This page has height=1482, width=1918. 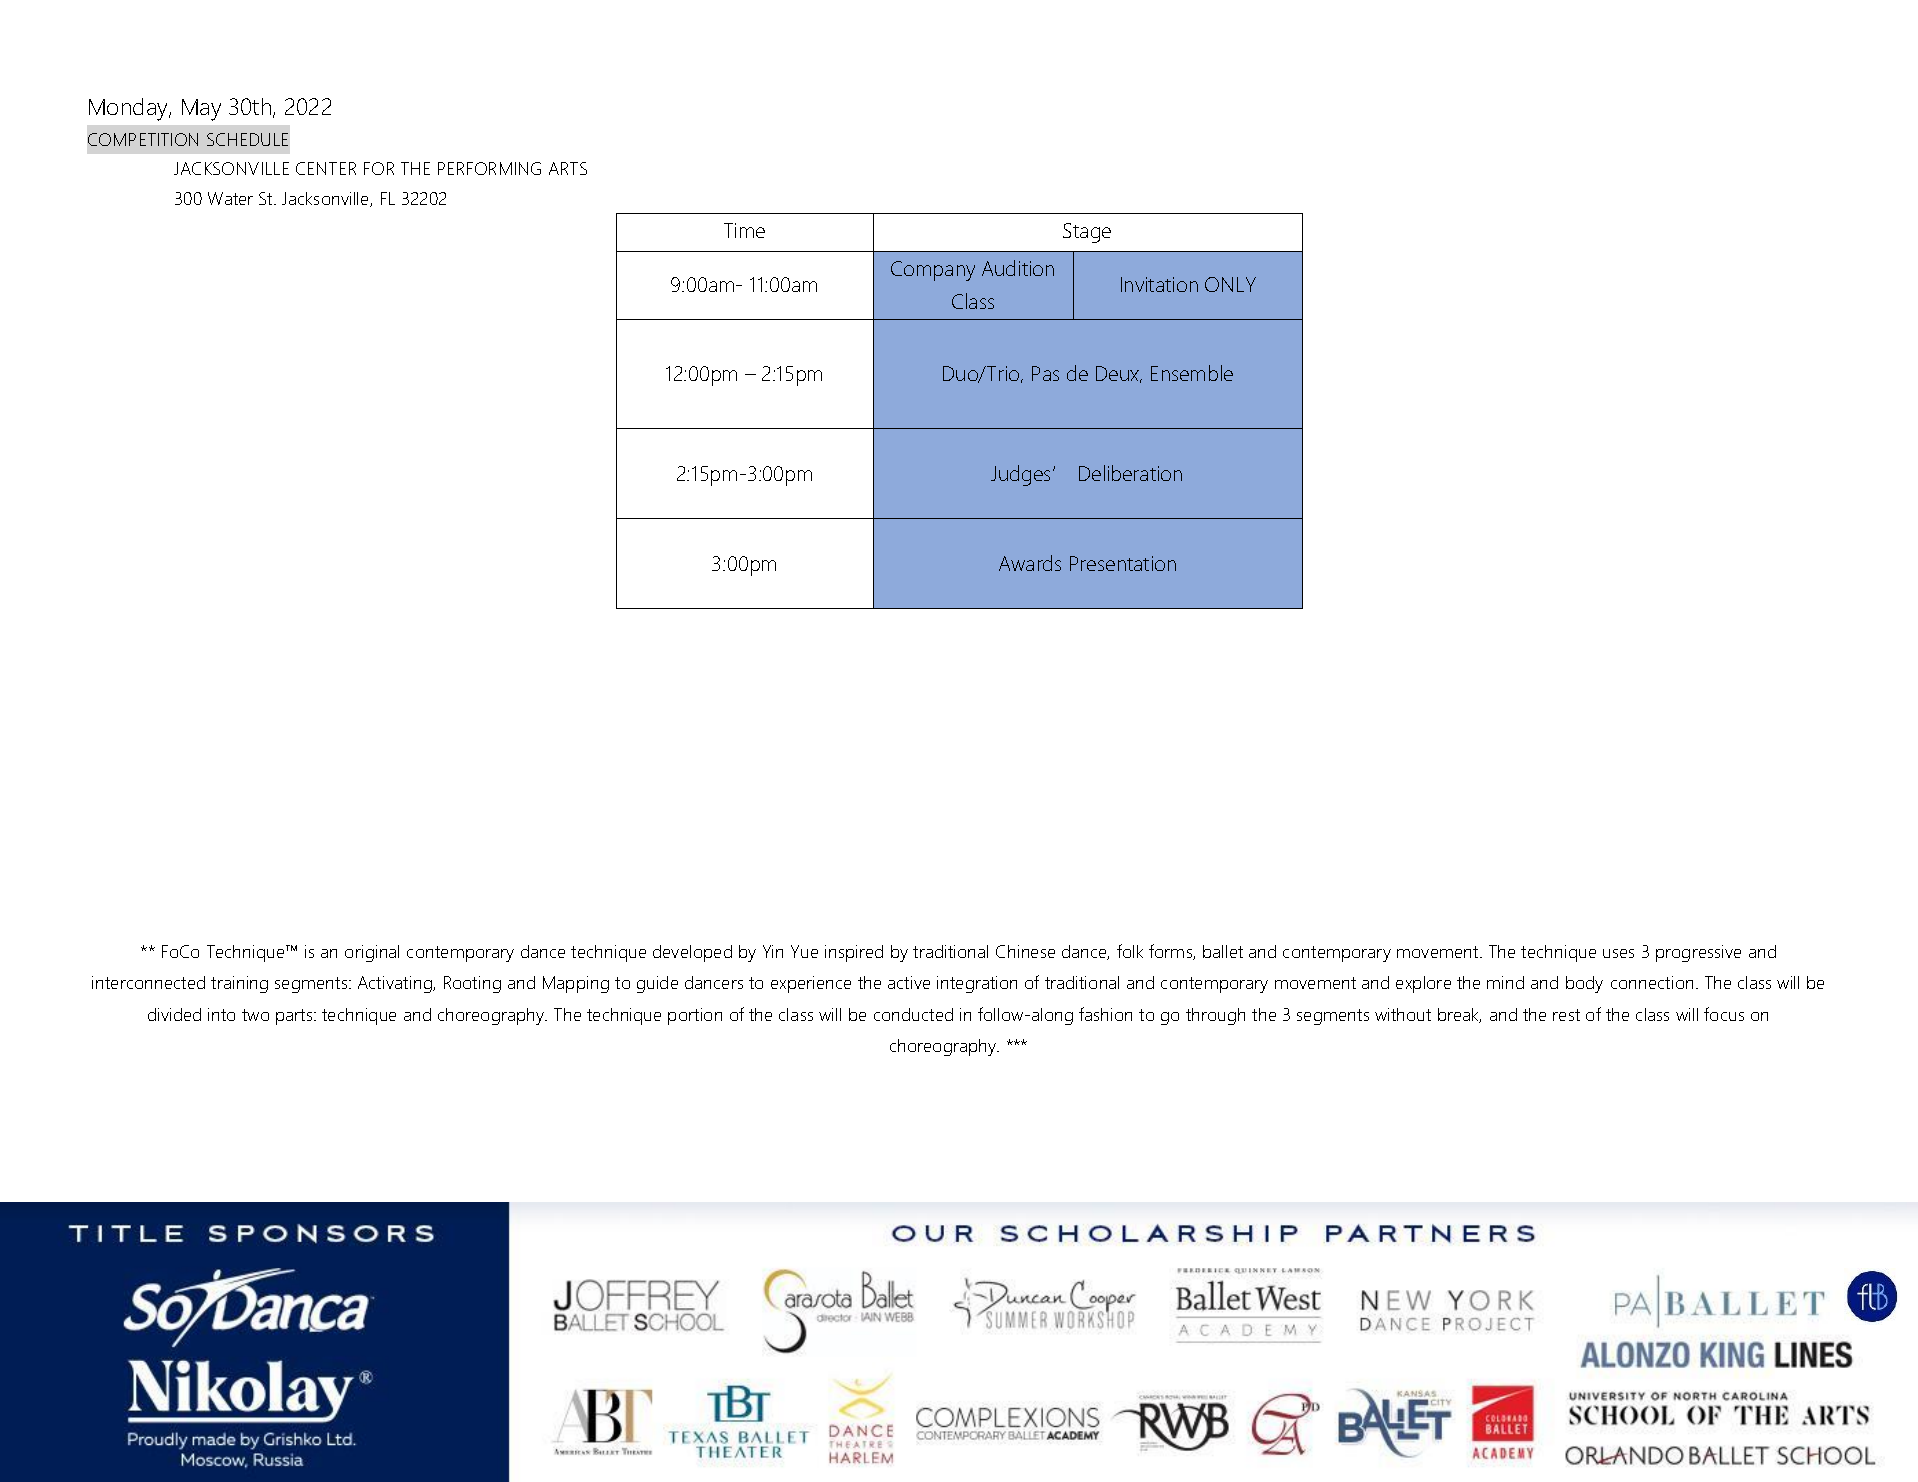 I want to click on Deliberation, so click(x=1130, y=473).
